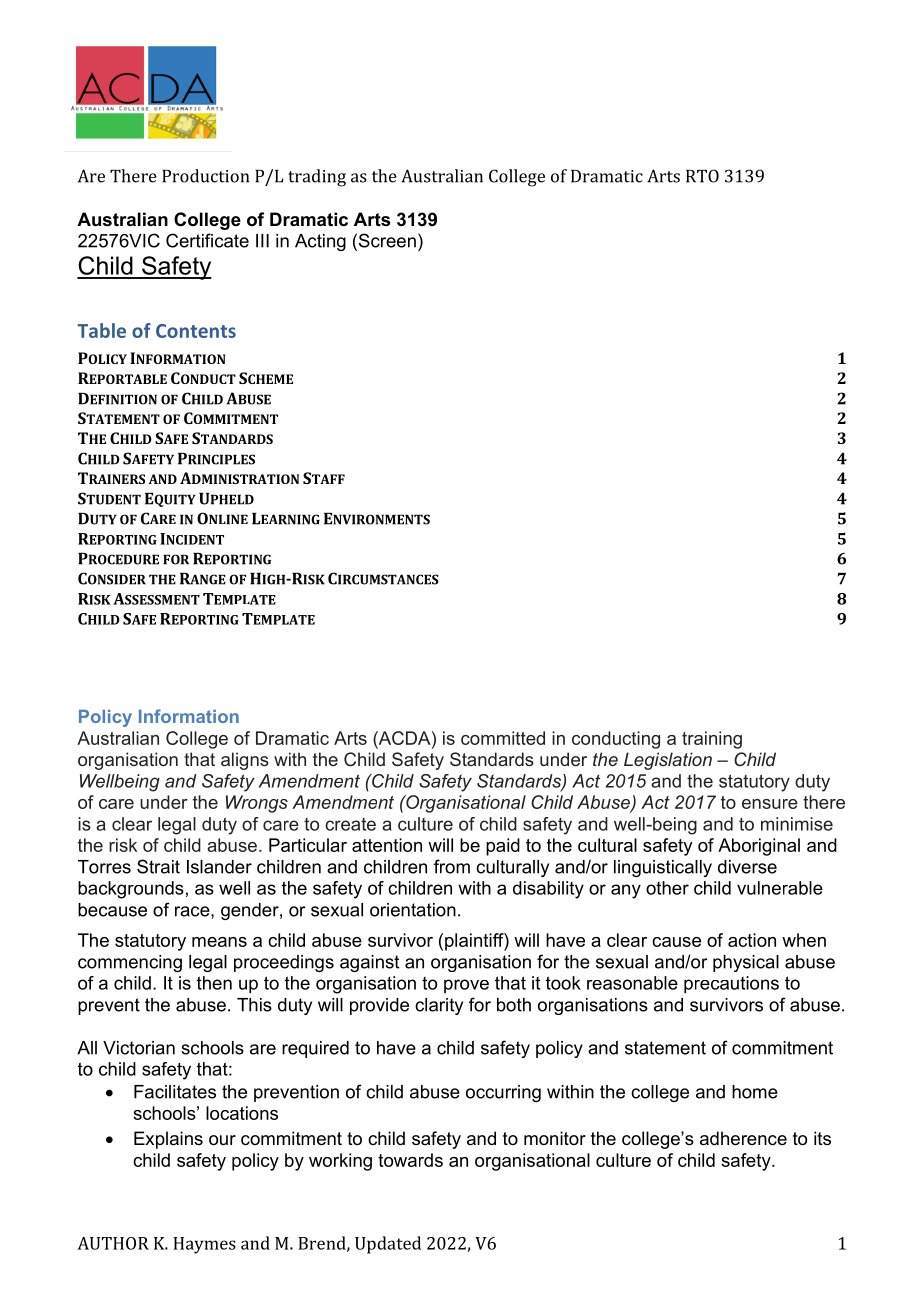  Describe the element at coordinates (219, 867) in the page. I see `Islander` at that location.
